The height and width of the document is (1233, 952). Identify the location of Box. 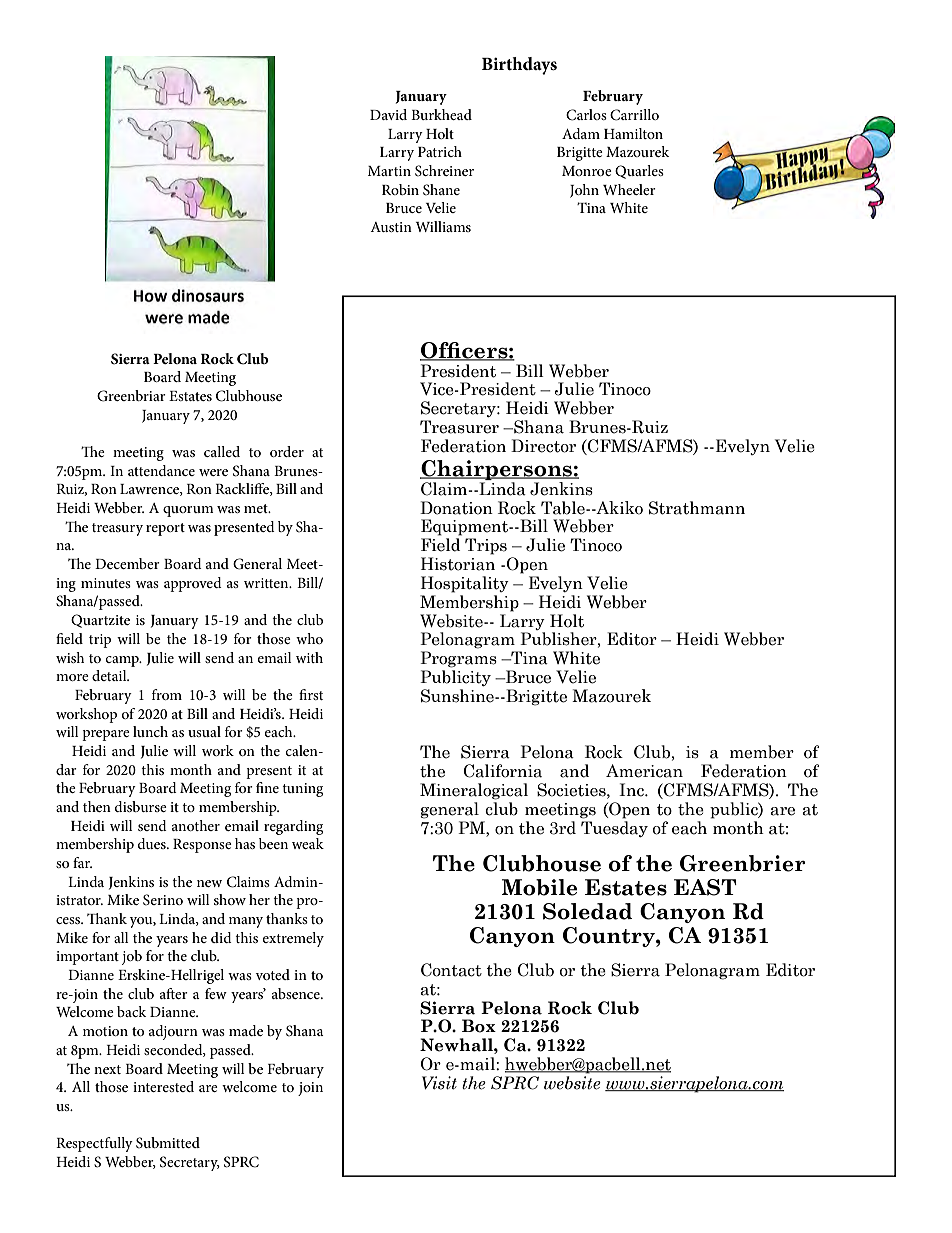
(479, 1026).
